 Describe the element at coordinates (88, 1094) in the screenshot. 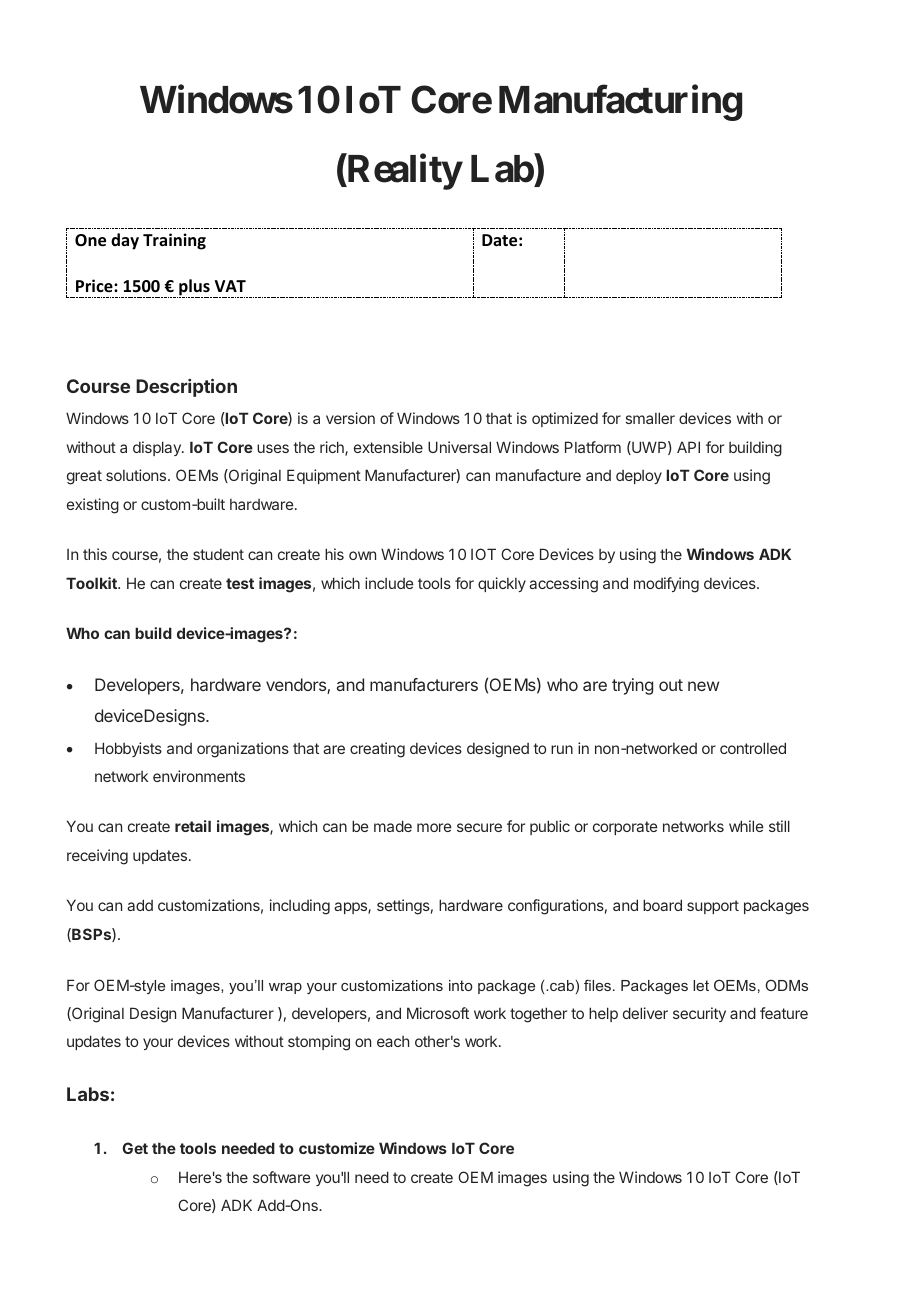

I see `Labs` at that location.
